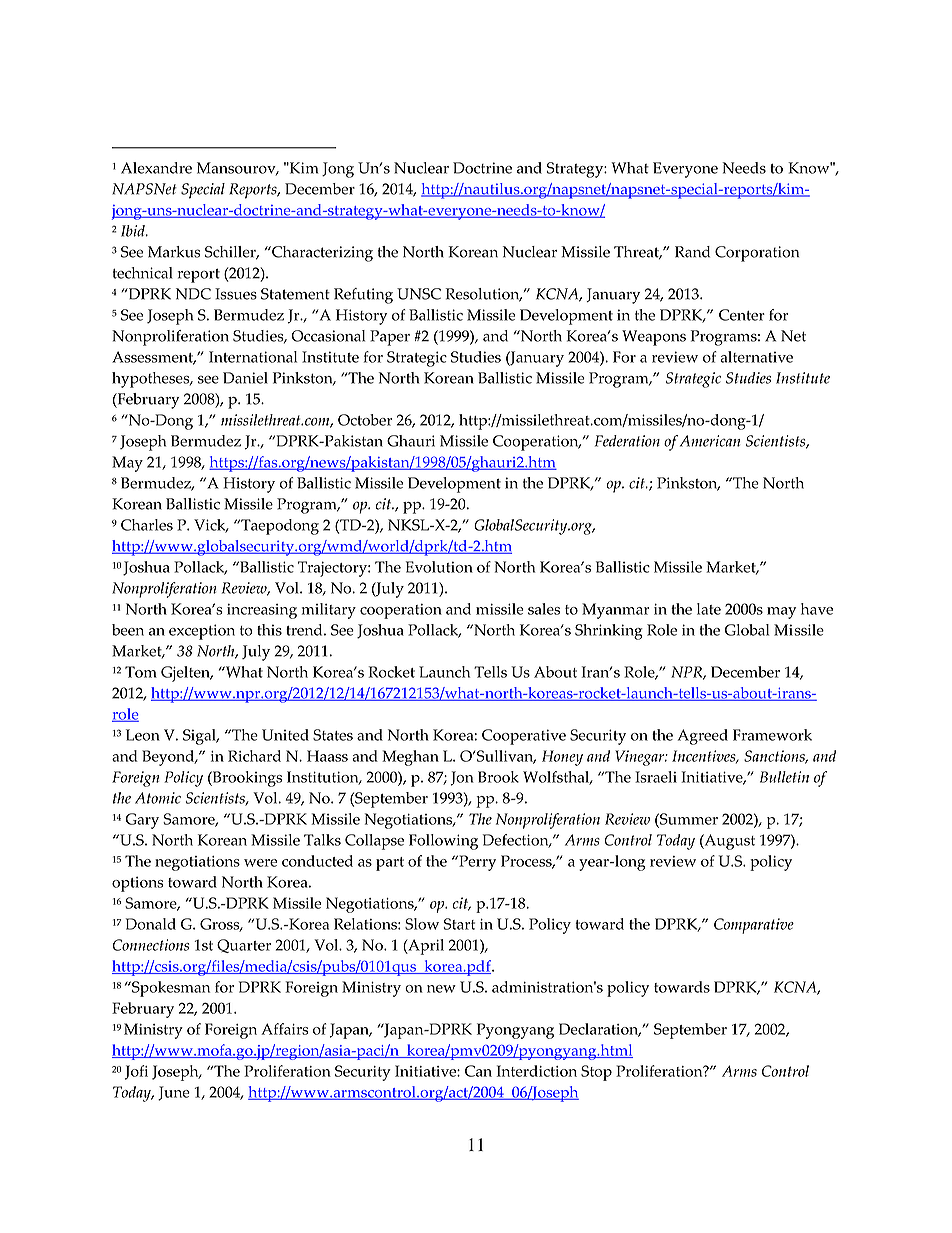 This screenshot has height=1233, width=952. Describe the element at coordinates (202, 632) in the screenshot. I see `exception` at that location.
